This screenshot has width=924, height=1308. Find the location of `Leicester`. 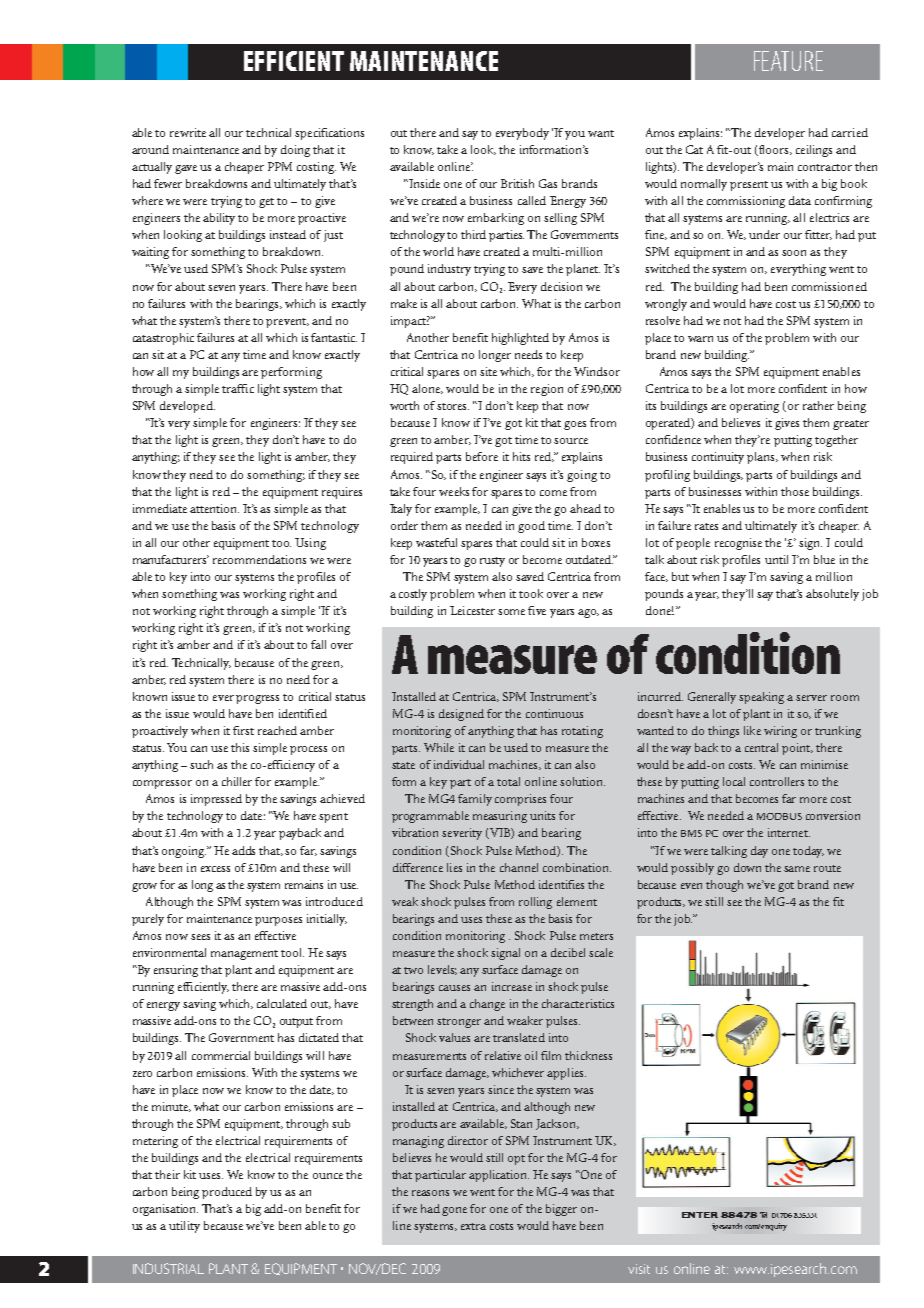

Leicester is located at coordinates (472, 610).
